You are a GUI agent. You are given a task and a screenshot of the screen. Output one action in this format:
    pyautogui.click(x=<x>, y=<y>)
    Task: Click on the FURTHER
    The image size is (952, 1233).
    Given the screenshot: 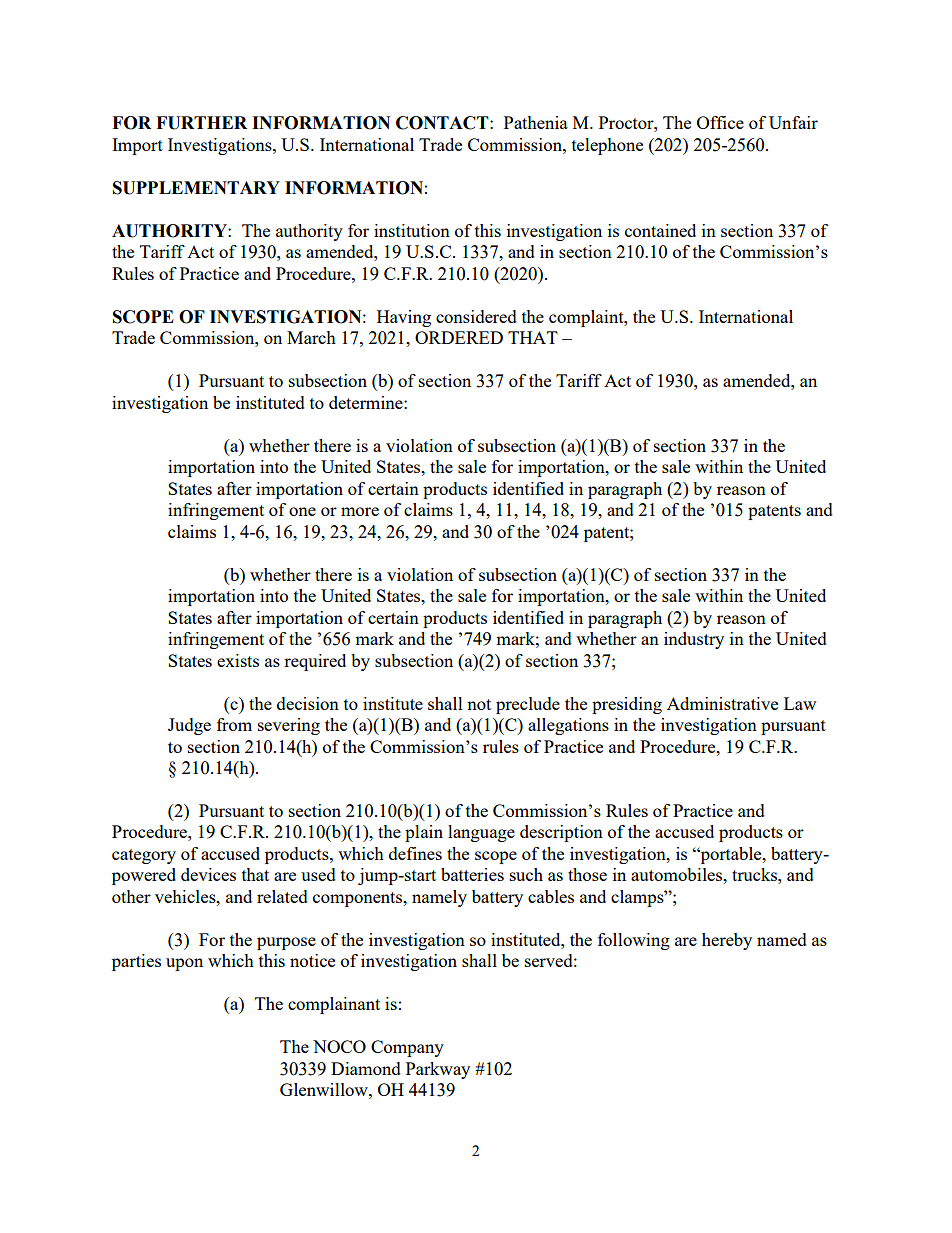 What is the action you would take?
    pyautogui.click(x=201, y=123)
